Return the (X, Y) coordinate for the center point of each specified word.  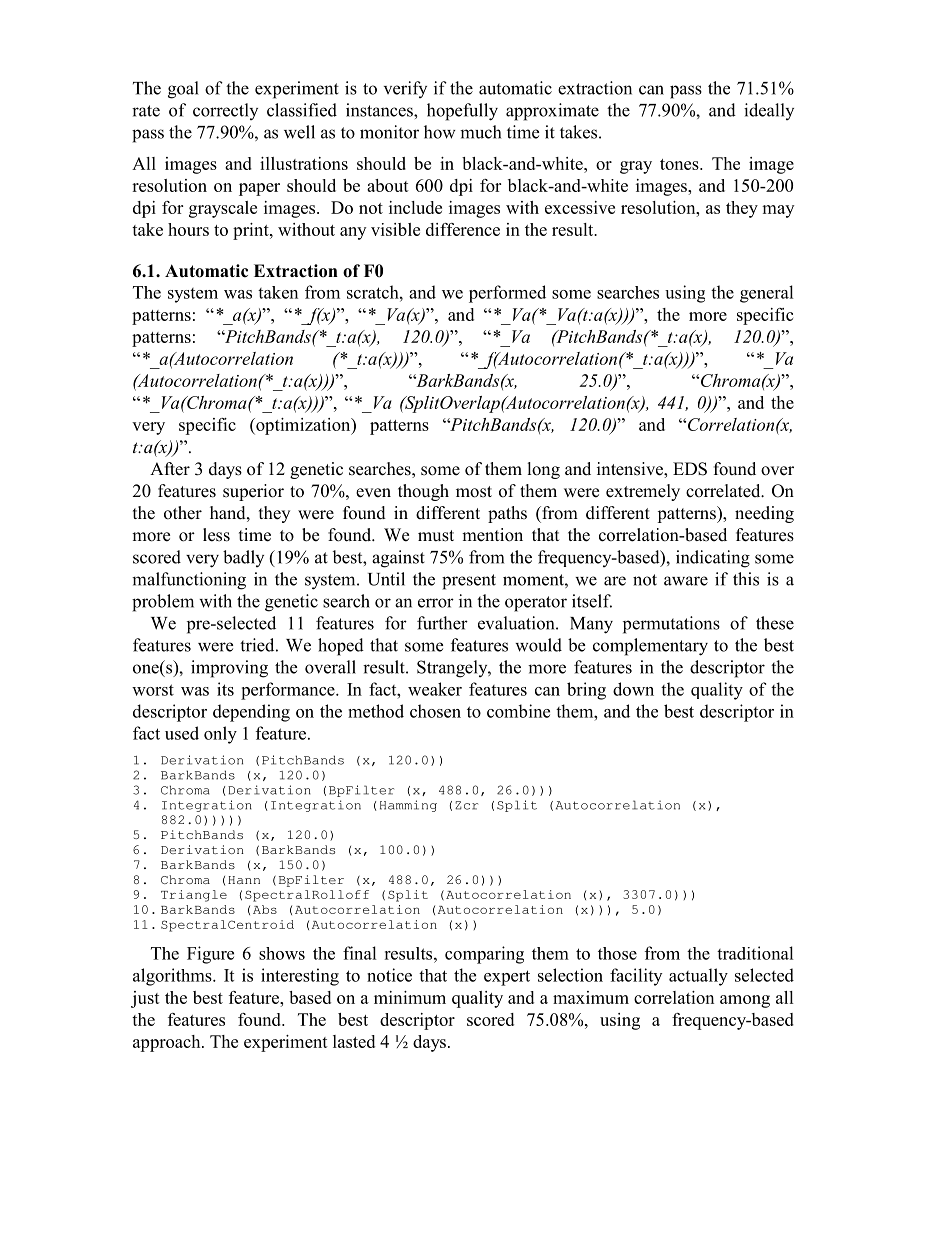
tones (680, 164)
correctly (225, 111)
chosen (435, 711)
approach (168, 1043)
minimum (410, 997)
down (633, 689)
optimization (303, 426)
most (474, 492)
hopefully (462, 112)
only (220, 735)
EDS (690, 469)
